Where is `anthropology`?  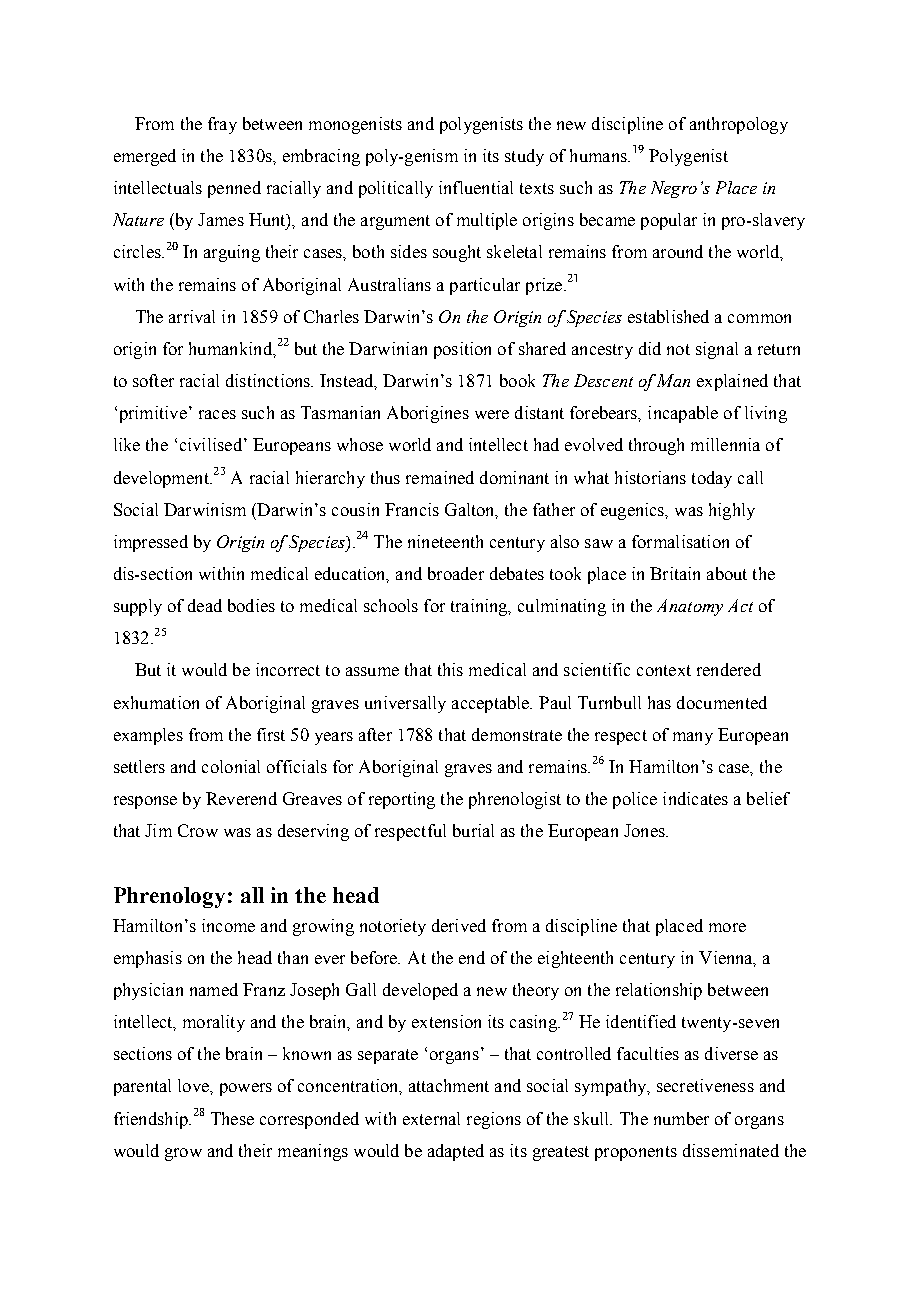
anthropology is located at coordinates (739, 125).
